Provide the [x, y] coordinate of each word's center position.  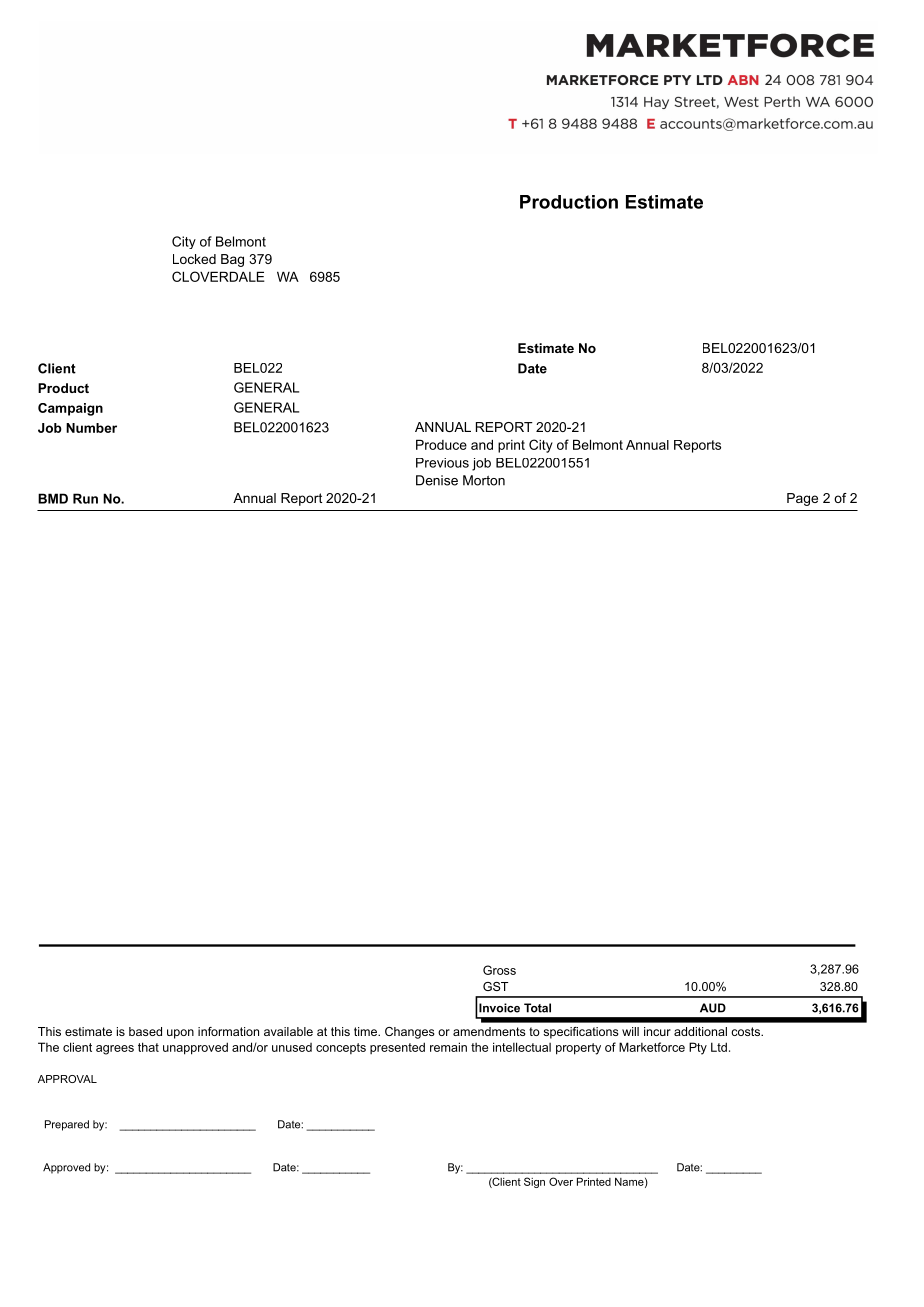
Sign [534, 1182]
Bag [232, 260]
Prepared [67, 1125]
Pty [698, 1048]
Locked [194, 259]
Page [802, 499]
